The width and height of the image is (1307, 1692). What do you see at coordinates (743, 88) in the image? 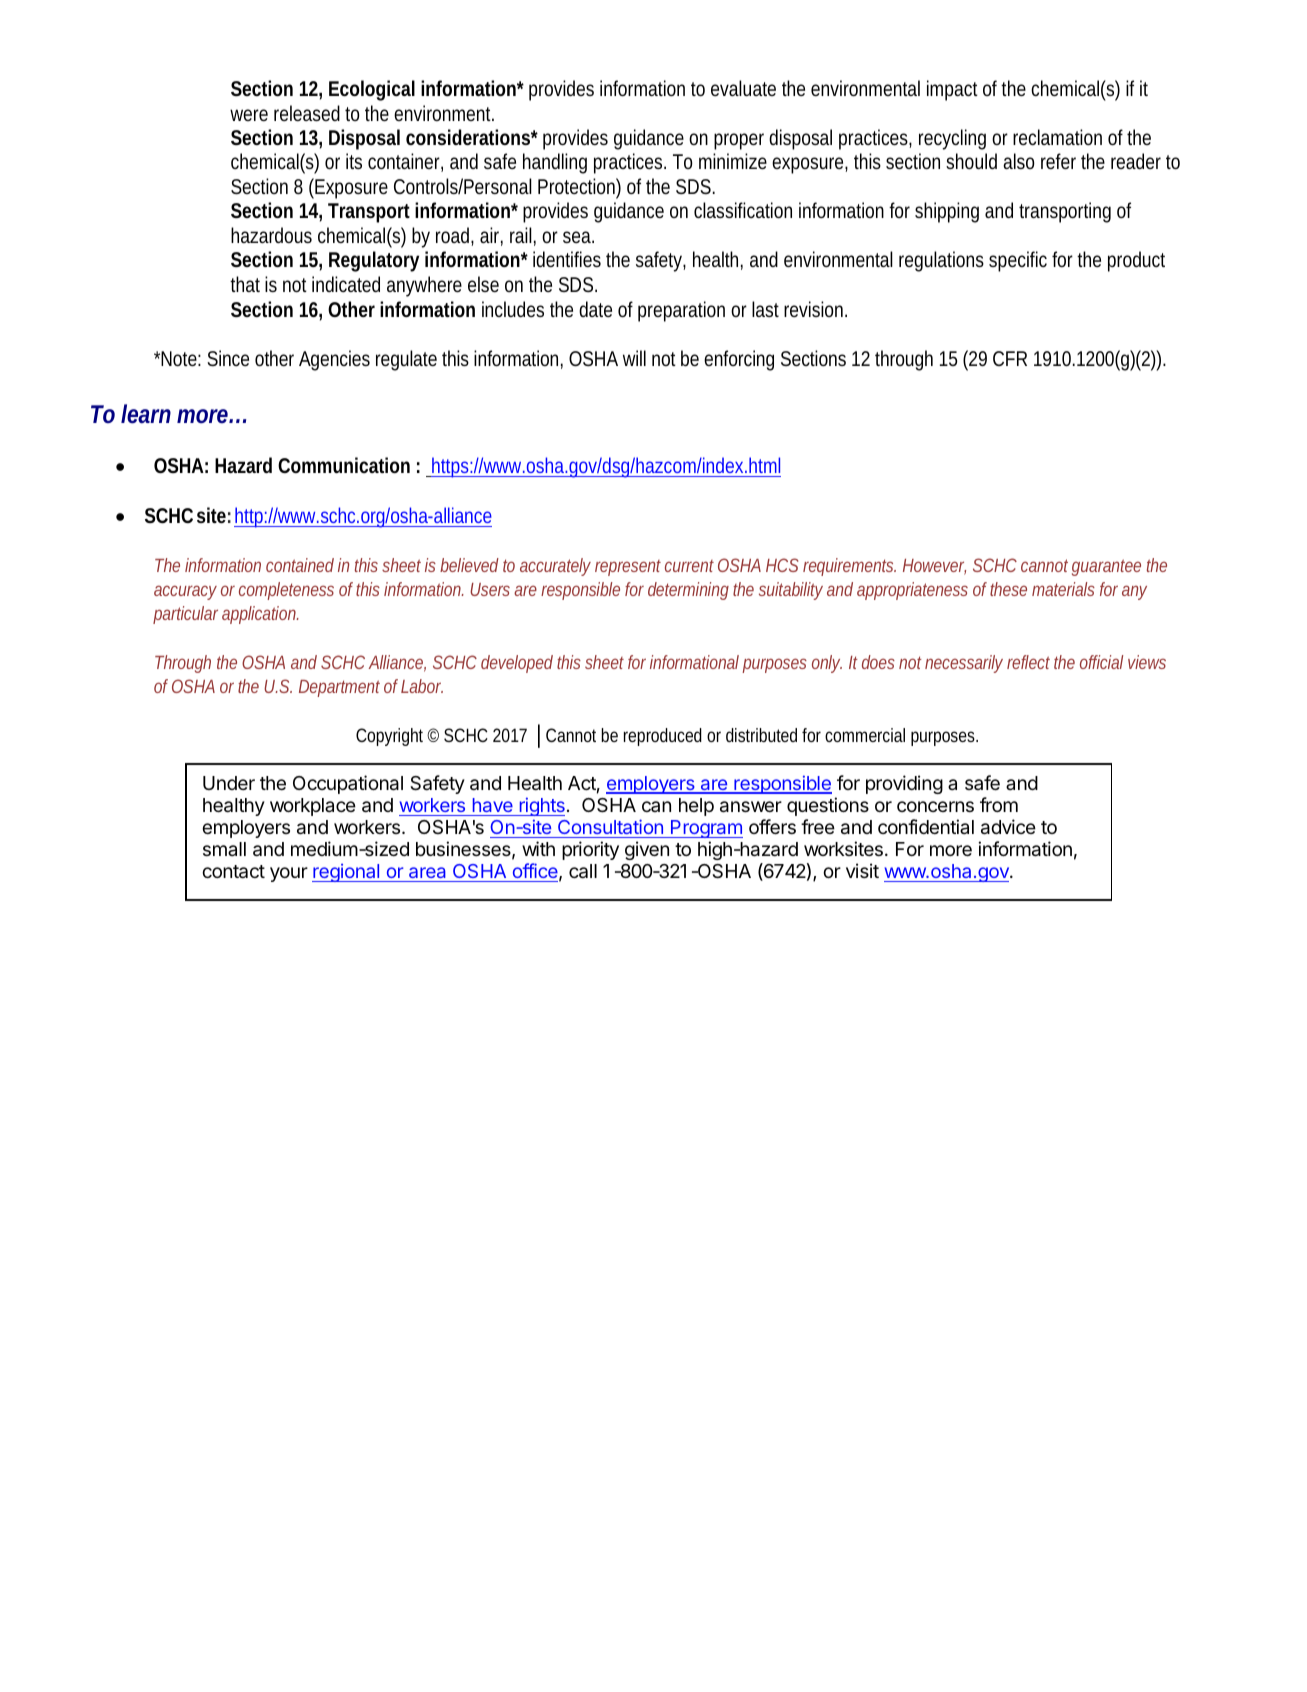
I see `evaluate` at bounding box center [743, 88].
